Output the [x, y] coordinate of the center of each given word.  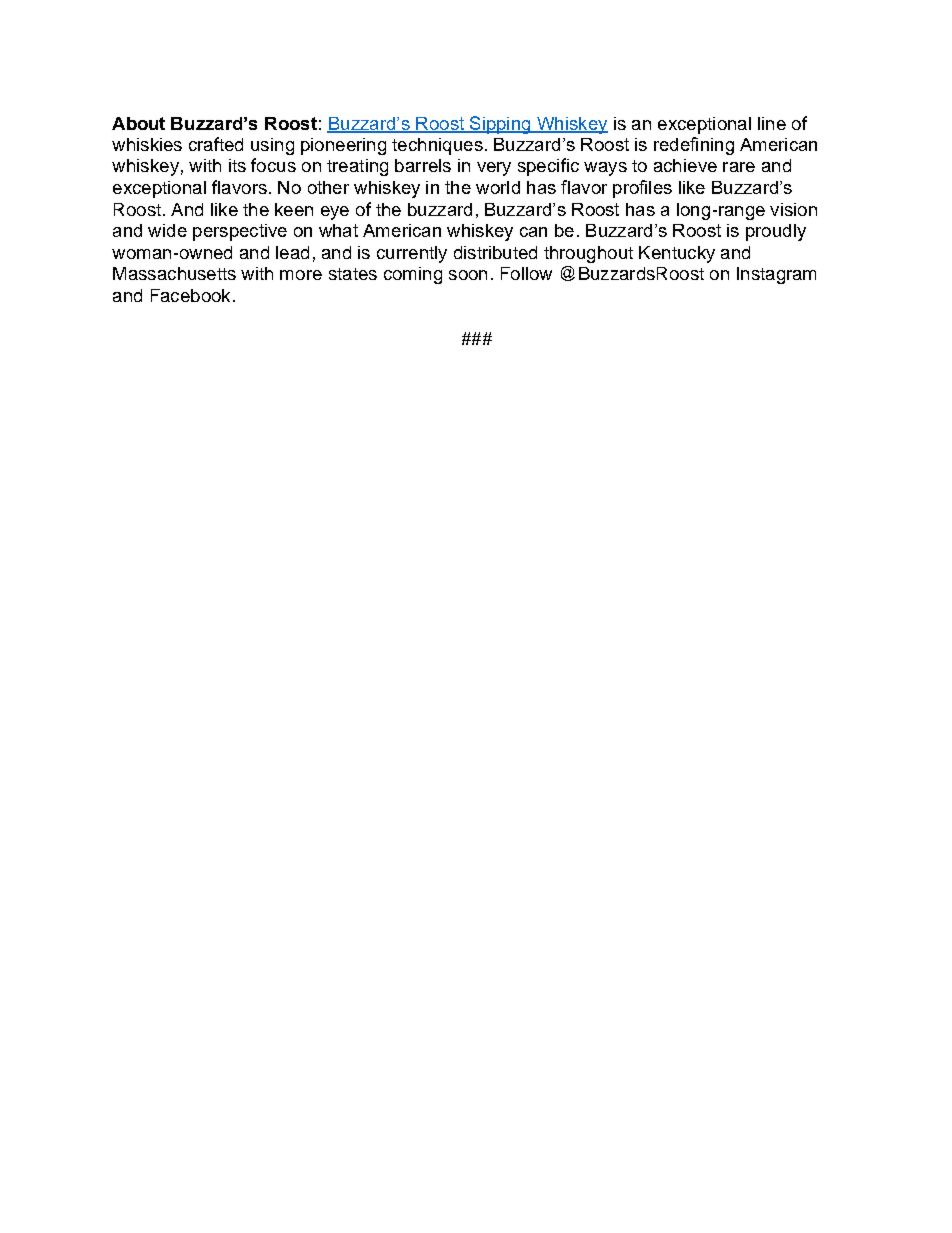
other [328, 187]
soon [468, 275]
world [498, 187]
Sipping [500, 125]
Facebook [190, 295]
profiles [642, 189]
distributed [495, 252]
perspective [240, 232]
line [772, 123]
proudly [776, 232]
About [138, 123]
